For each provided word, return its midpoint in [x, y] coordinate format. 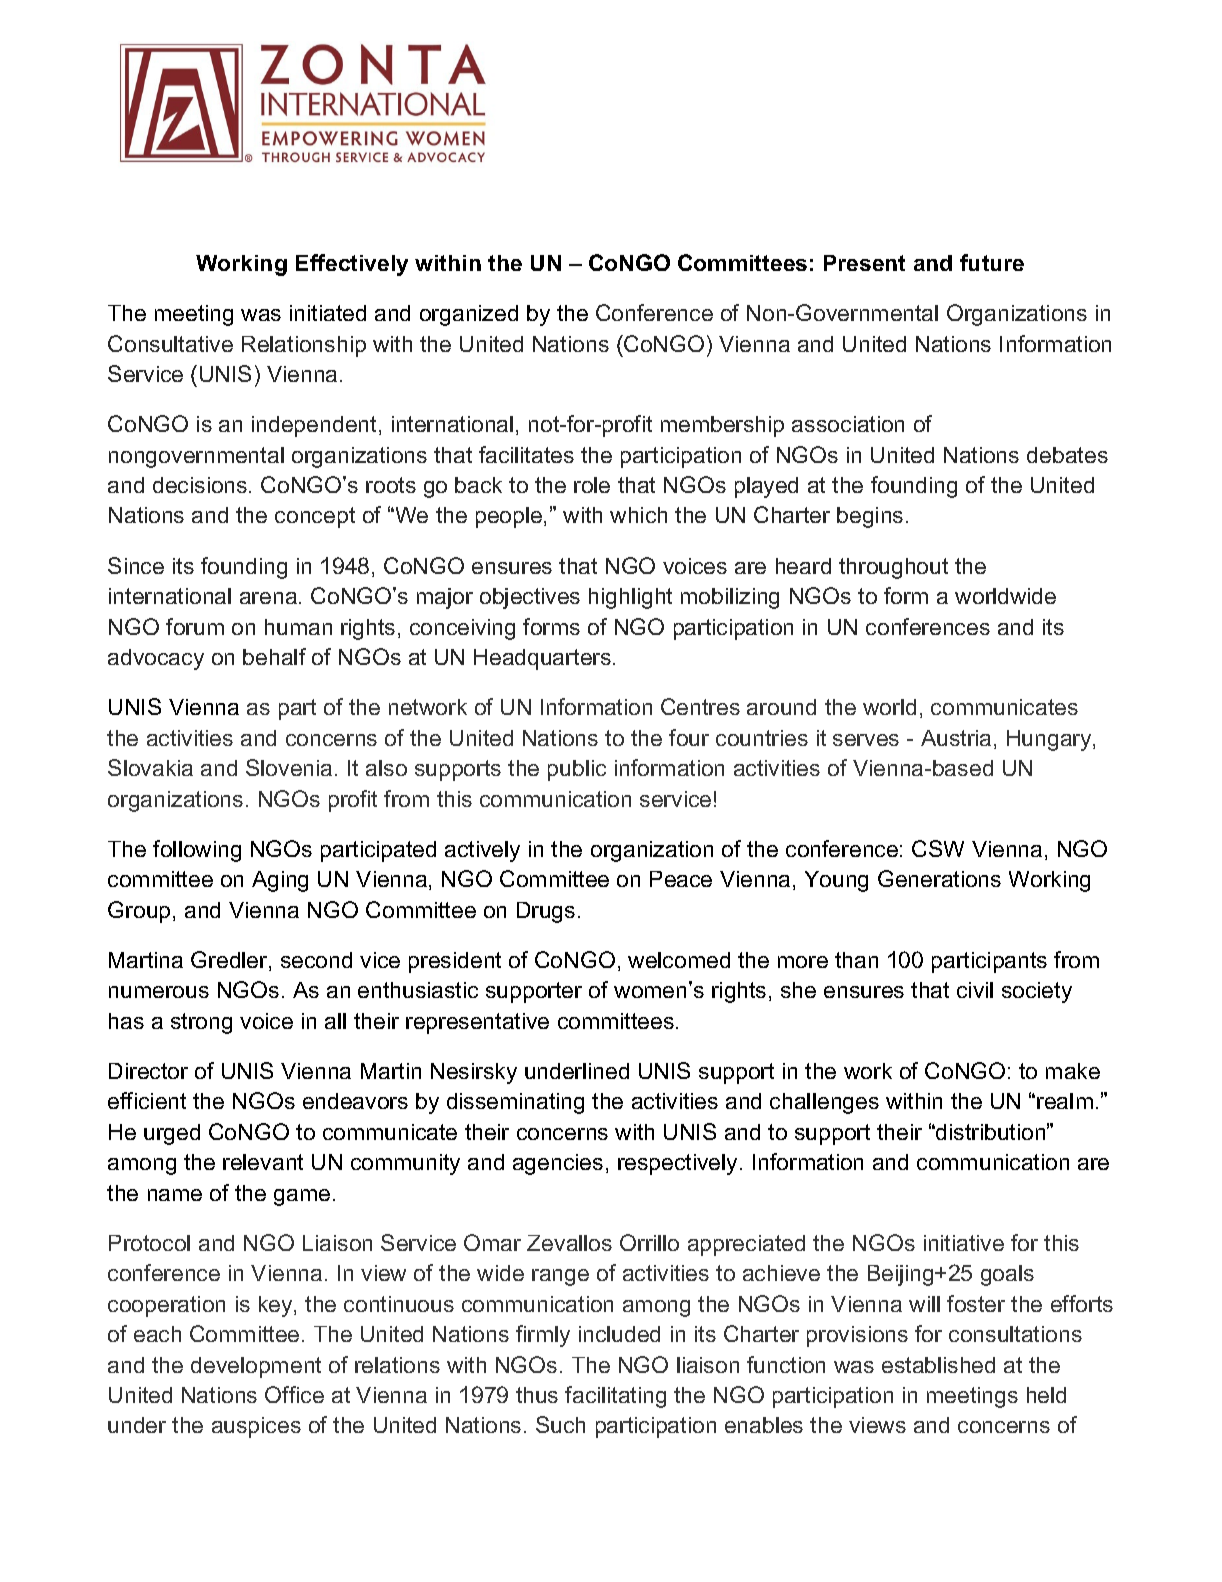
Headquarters [542, 659]
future [992, 262]
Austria [956, 738]
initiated [328, 313]
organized [469, 315]
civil [975, 990]
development [256, 1367]
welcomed [679, 960]
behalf [274, 656]
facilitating [615, 1397]
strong [201, 1023]
